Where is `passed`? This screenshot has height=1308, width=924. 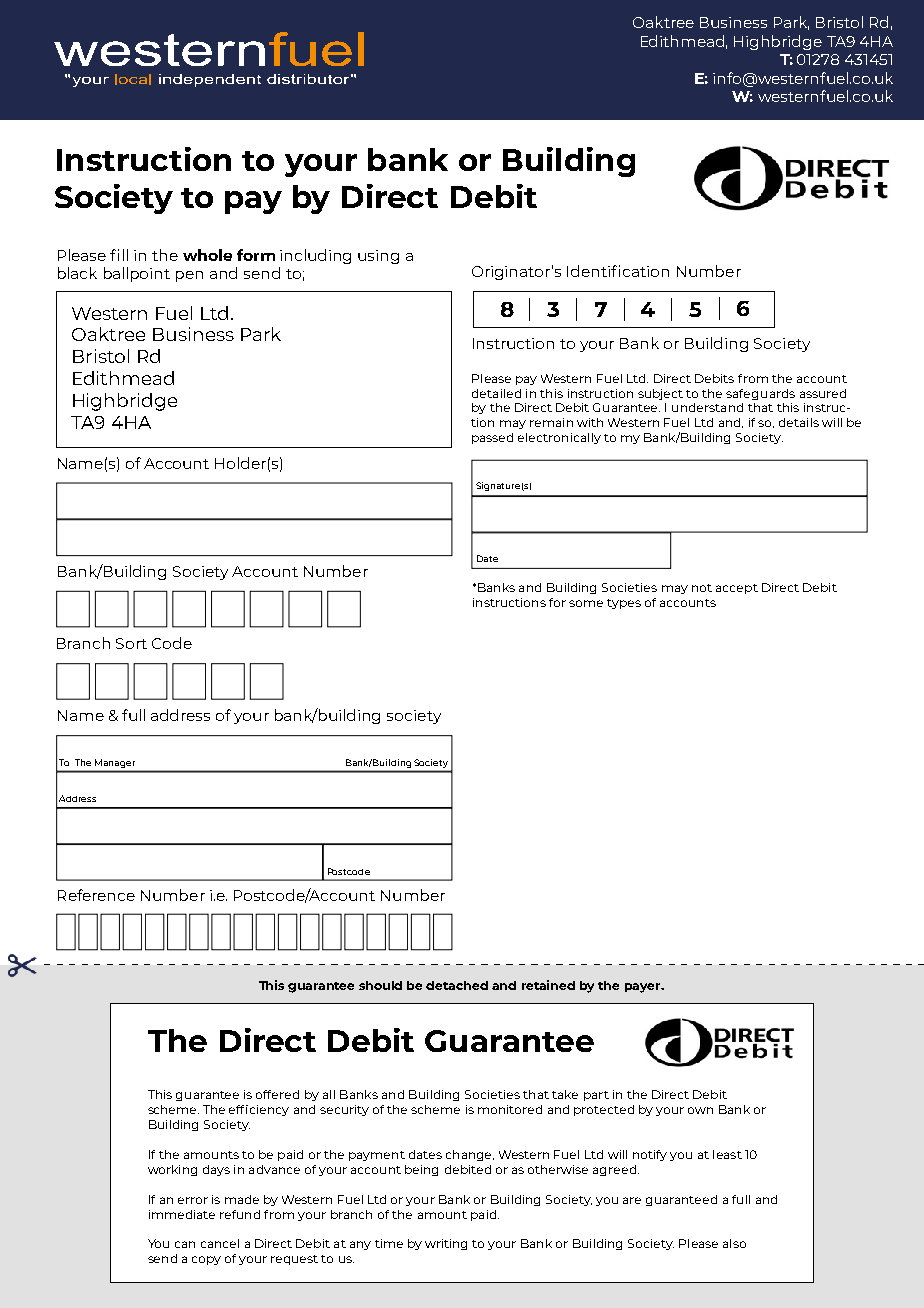
passed is located at coordinates (492, 438).
